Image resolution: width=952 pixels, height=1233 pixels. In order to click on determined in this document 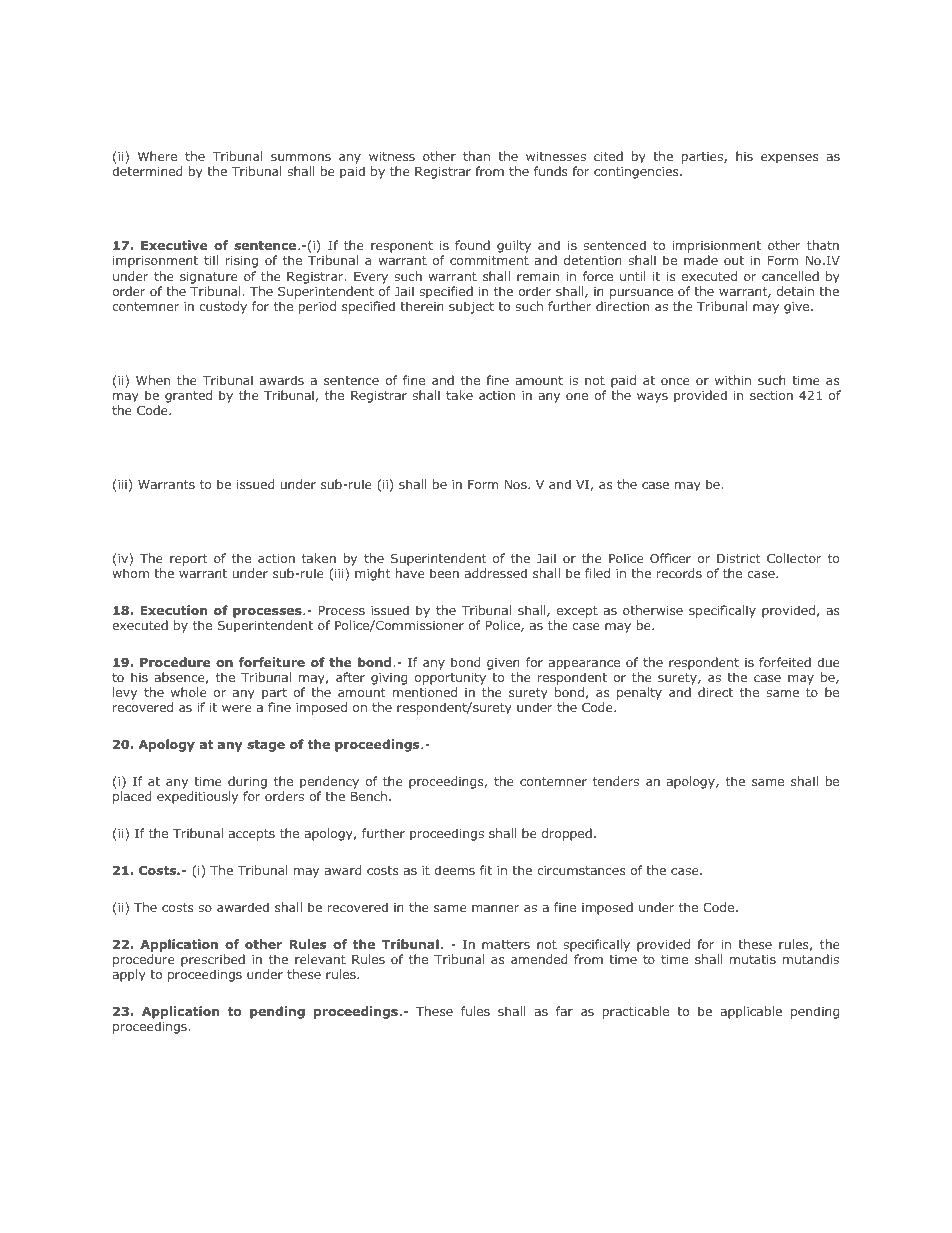, I will do `click(147, 171)`.
